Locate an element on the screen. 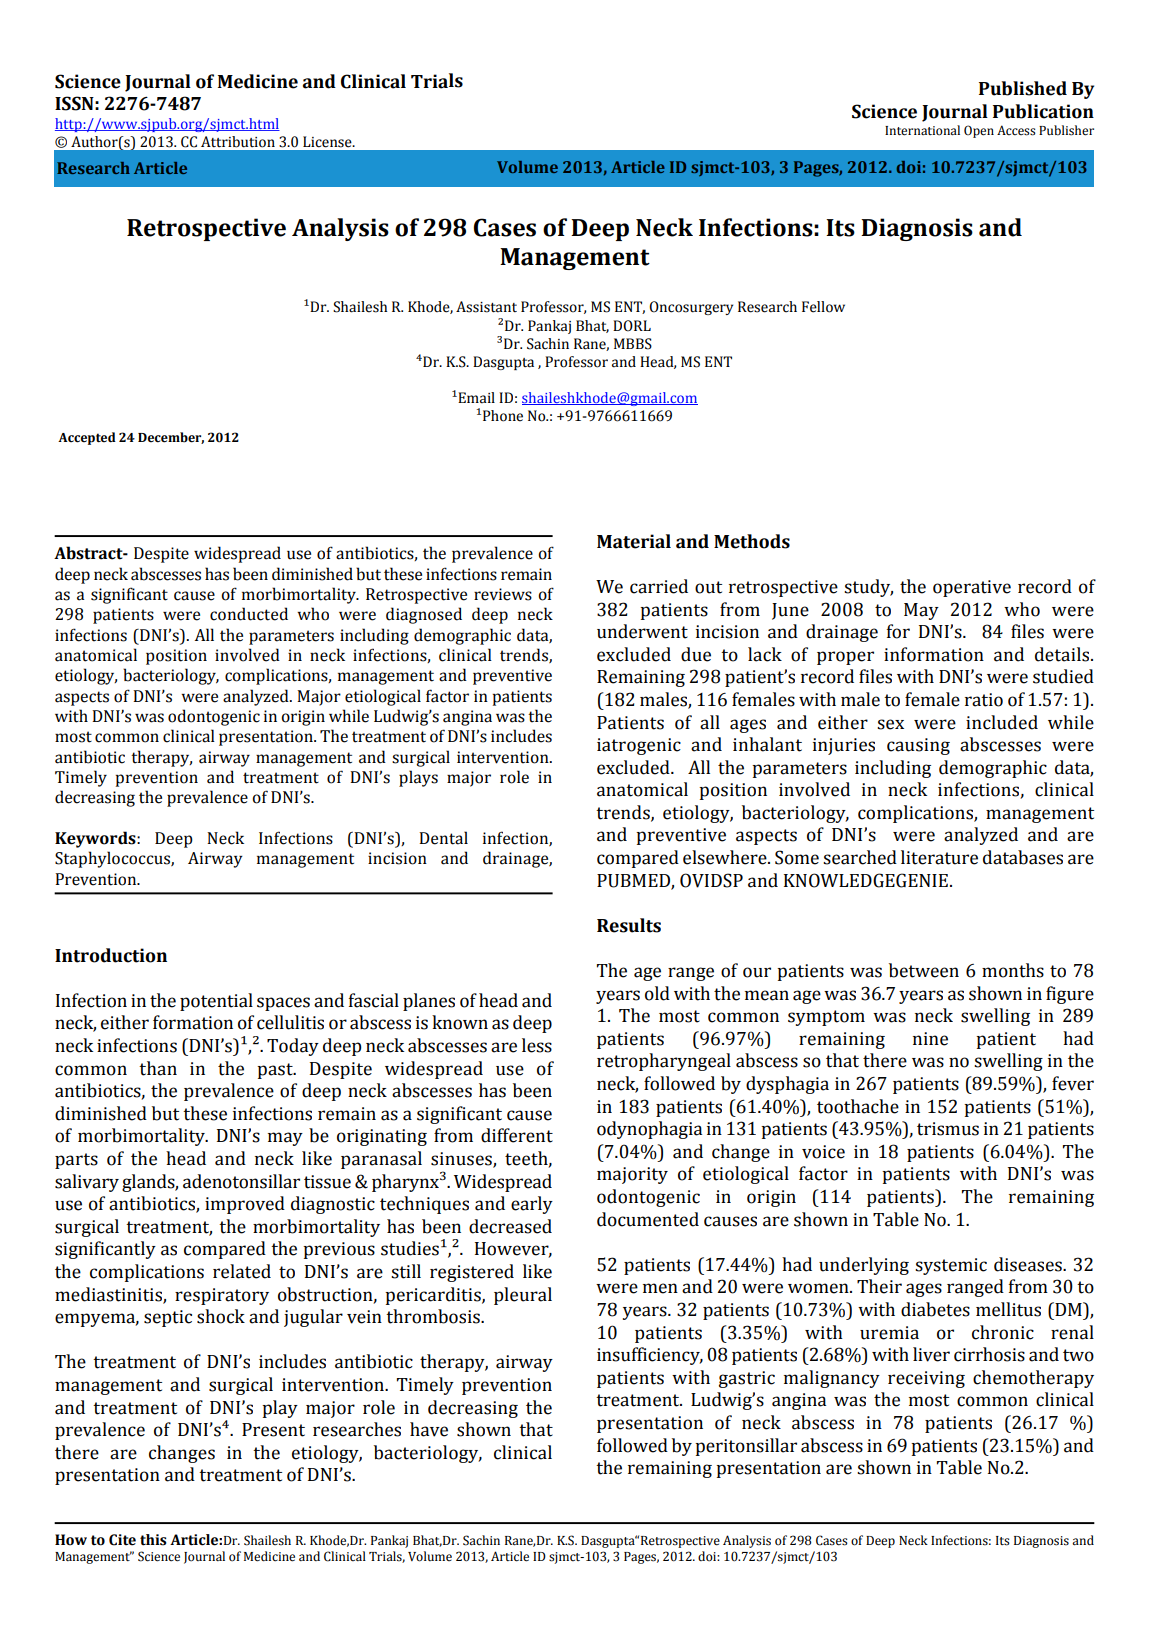 Image resolution: width=1149 pixels, height=1625 pixels. Keywords is located at coordinates (96, 839).
